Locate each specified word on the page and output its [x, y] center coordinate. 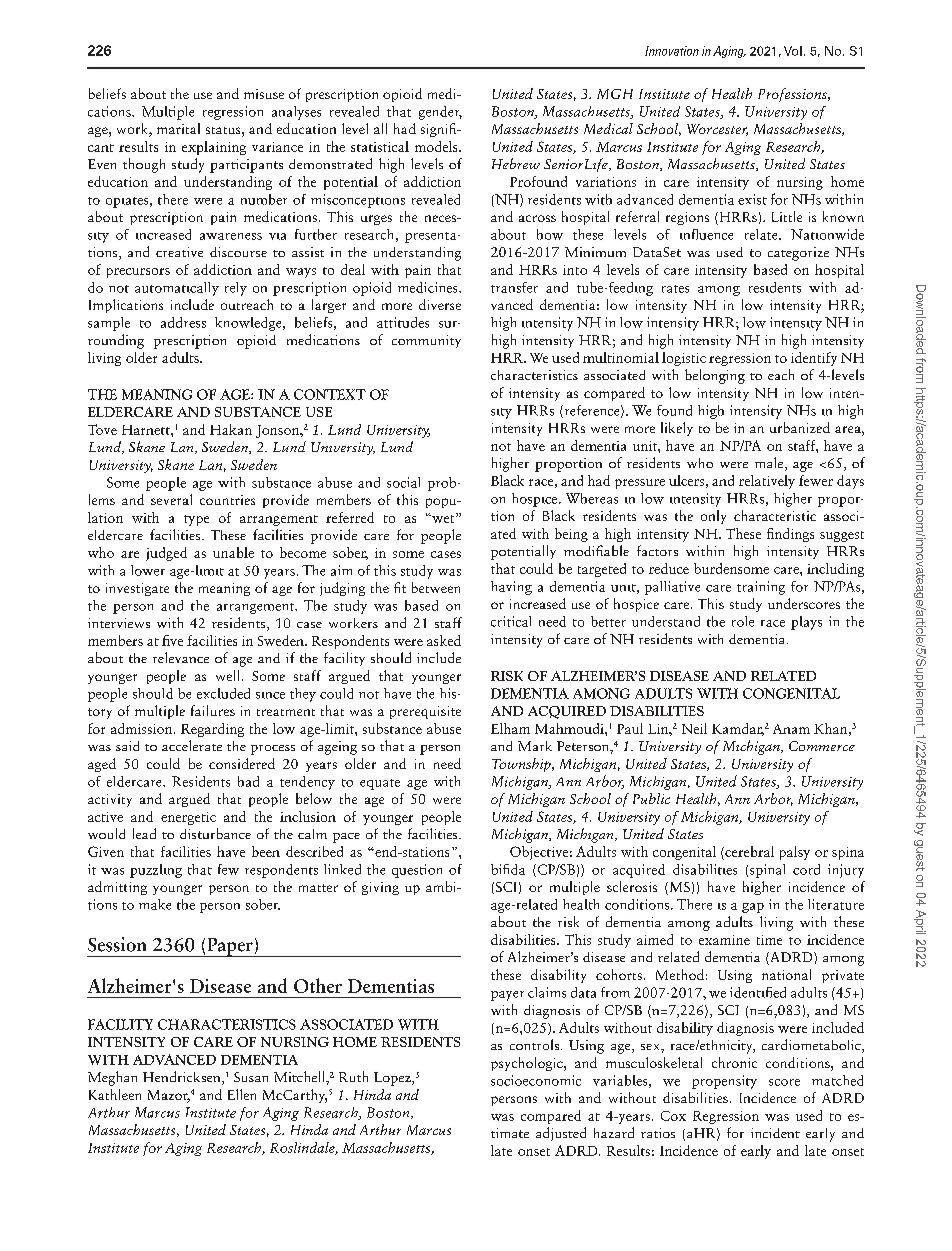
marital [178, 128]
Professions [793, 95]
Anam [791, 729]
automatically [177, 289]
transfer [514, 287]
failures [213, 710]
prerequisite [425, 712]
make [155, 904]
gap [753, 908]
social [403, 482]
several [171, 499]
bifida [508, 869]
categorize [798, 254]
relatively [767, 482]
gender [440, 113]
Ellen [242, 1094]
